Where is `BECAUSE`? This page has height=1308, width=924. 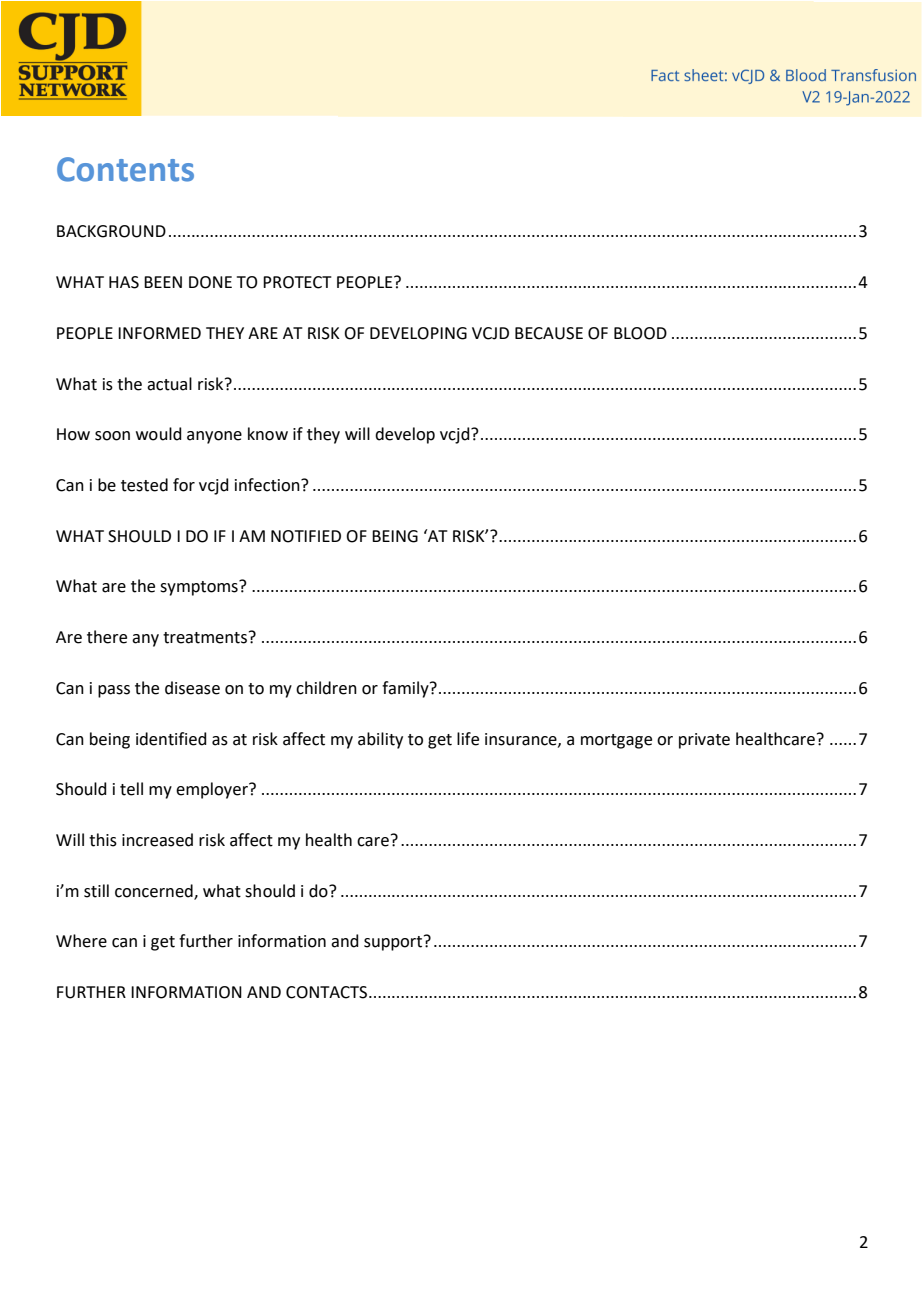
BECAUSE is located at coordinates (549, 333).
